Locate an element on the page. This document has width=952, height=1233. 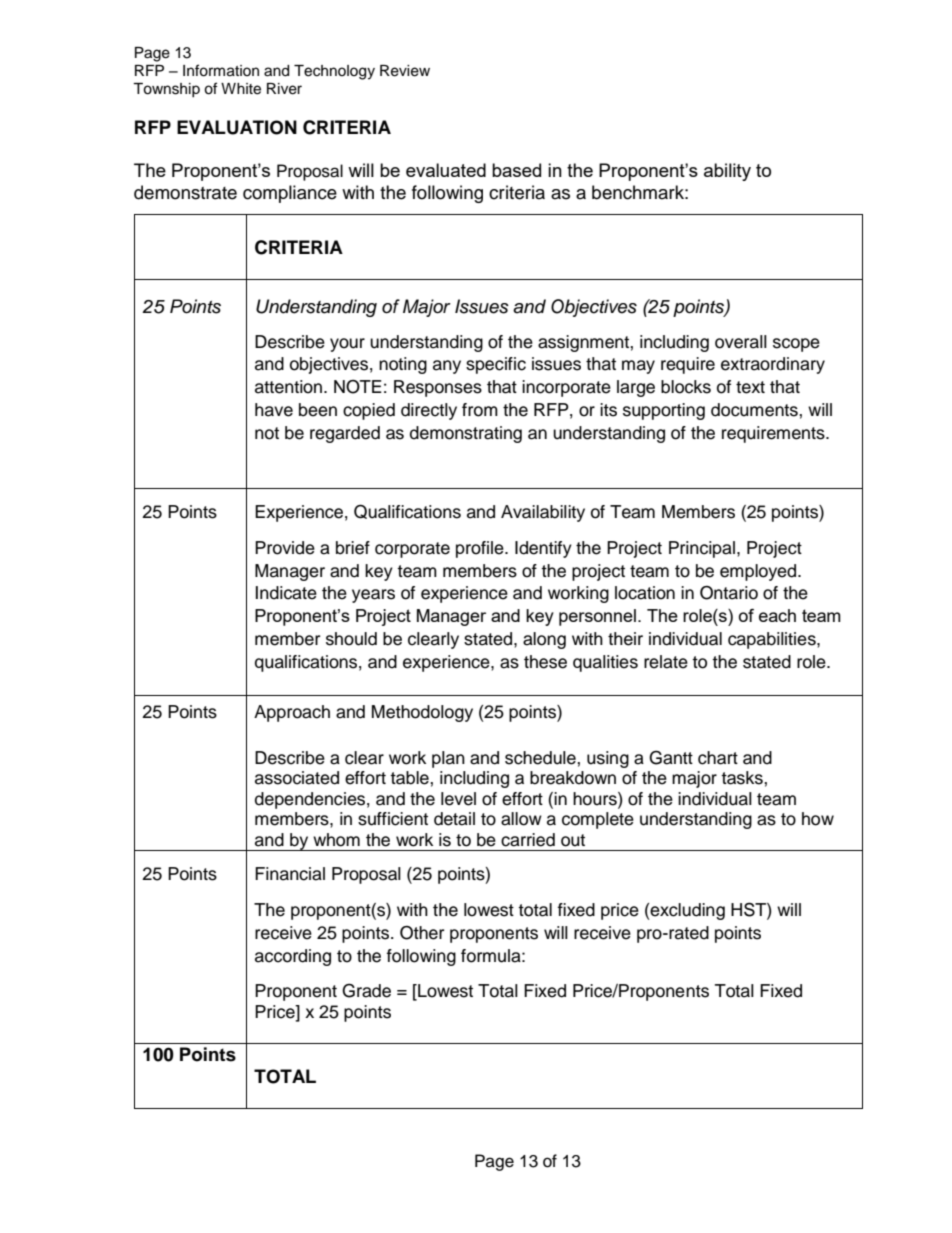
Review is located at coordinates (405, 71).
